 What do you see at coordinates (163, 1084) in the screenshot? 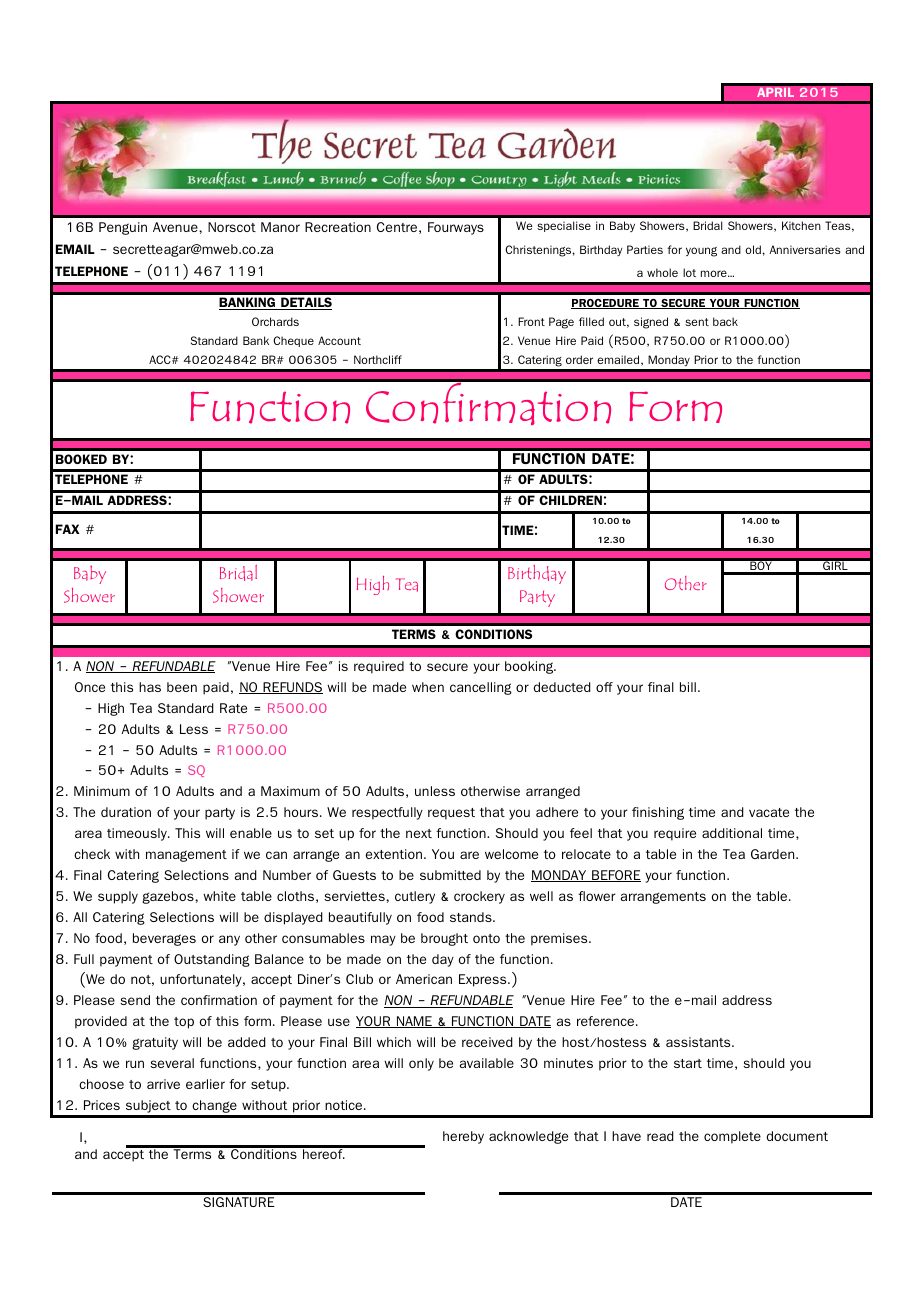
I see `arrive` at bounding box center [163, 1084].
